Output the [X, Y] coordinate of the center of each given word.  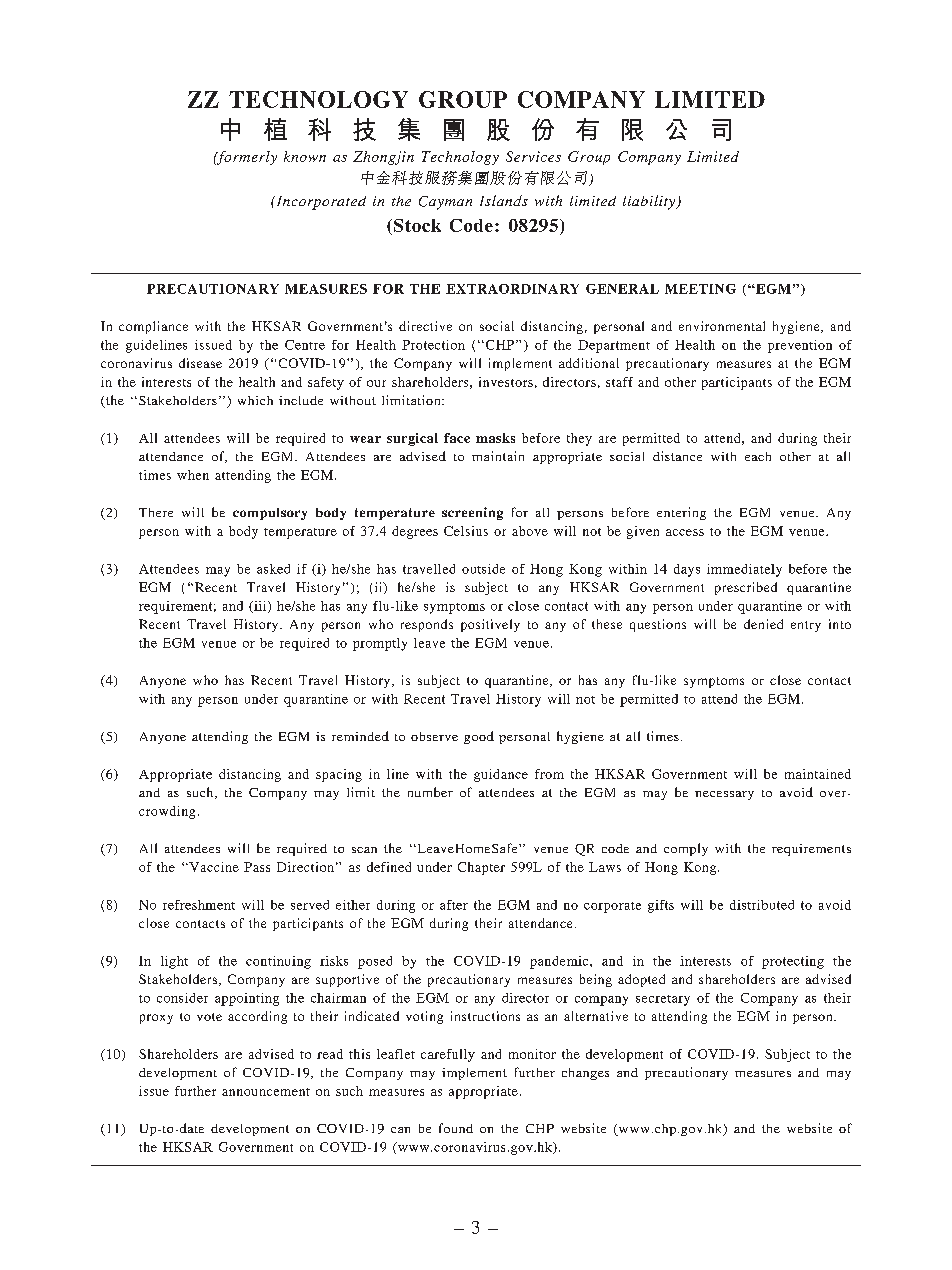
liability [650, 202]
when [193, 475]
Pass [257, 867]
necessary [724, 795]
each [758, 456]
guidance [501, 775]
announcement [266, 1092]
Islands [504, 200]
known [305, 156]
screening [472, 513]
